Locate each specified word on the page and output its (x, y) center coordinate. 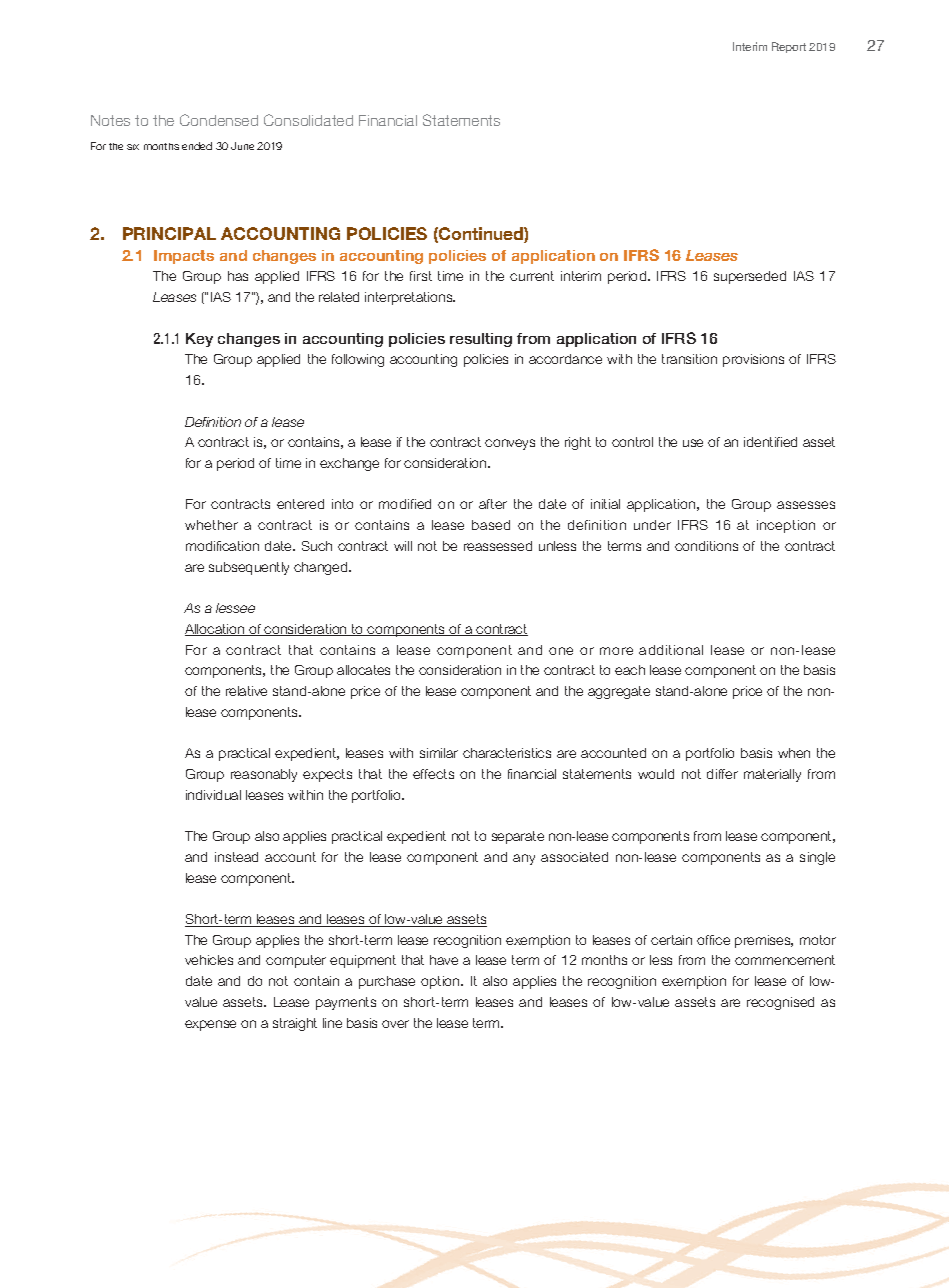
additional (671, 650)
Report (789, 47)
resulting (481, 340)
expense (210, 1025)
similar (439, 753)
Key (199, 340)
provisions (753, 360)
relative (246, 691)
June (242, 146)
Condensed (219, 120)
